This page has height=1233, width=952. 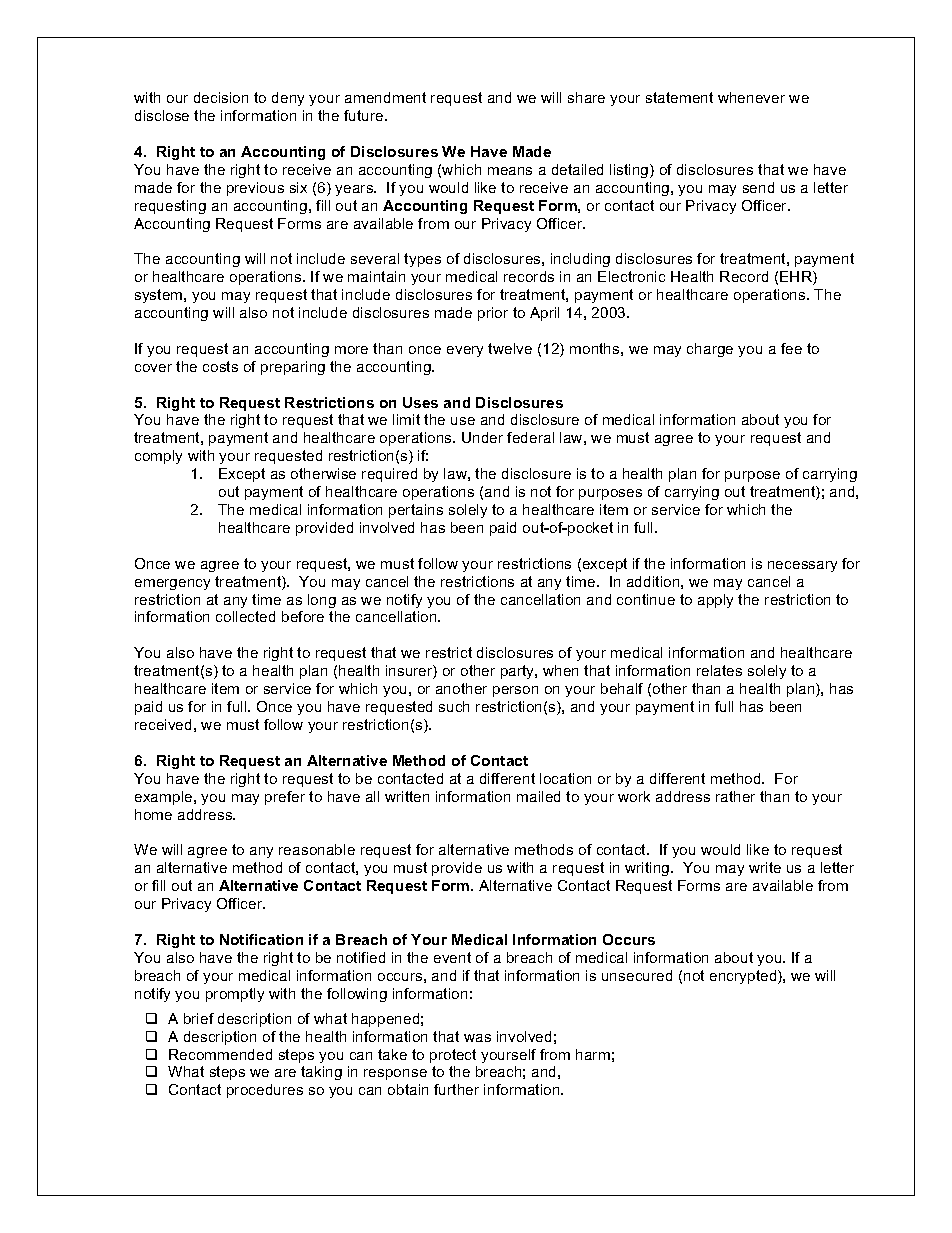 What do you see at coordinates (454, 706) in the page?
I see `such` at bounding box center [454, 706].
